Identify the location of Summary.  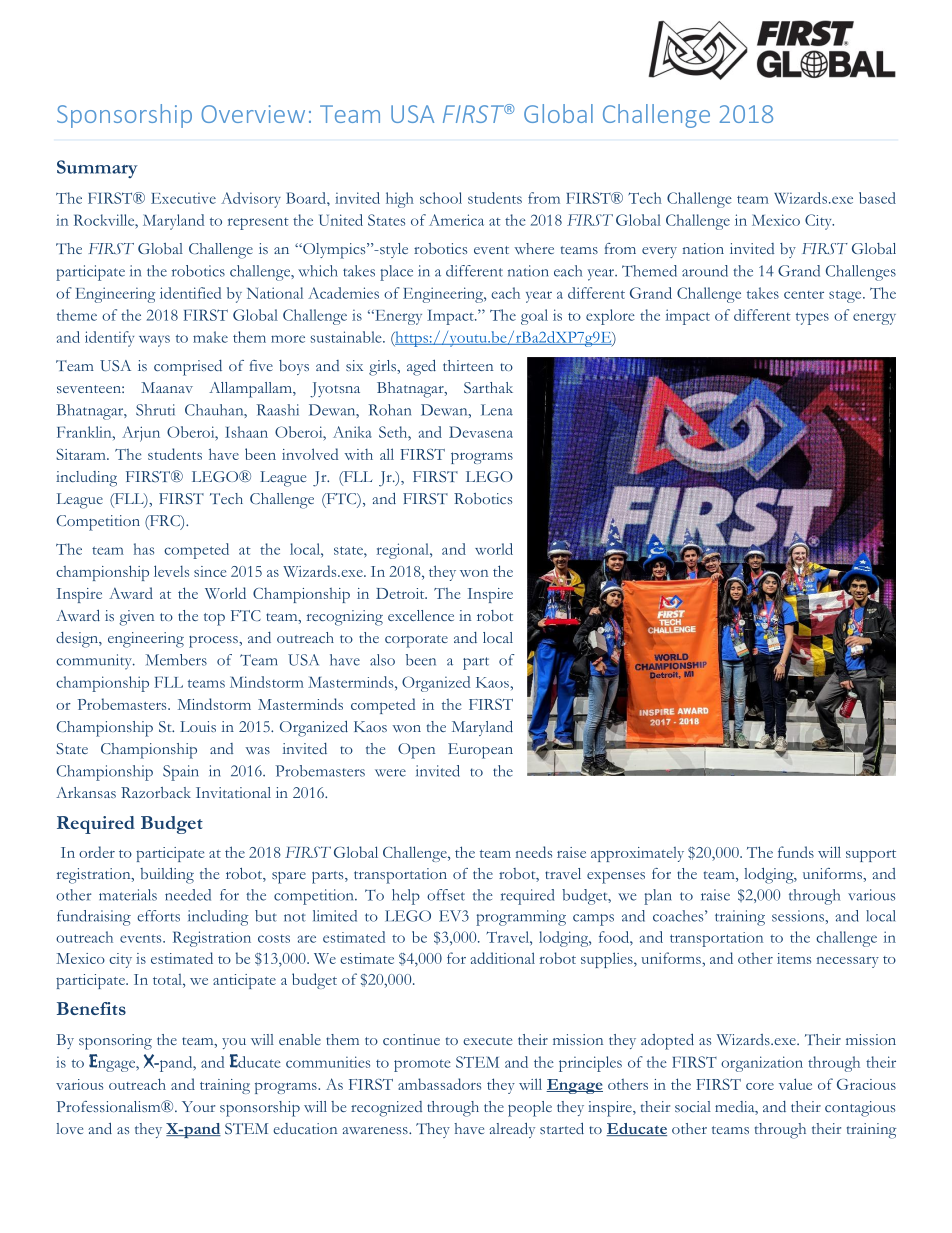
(97, 169).
